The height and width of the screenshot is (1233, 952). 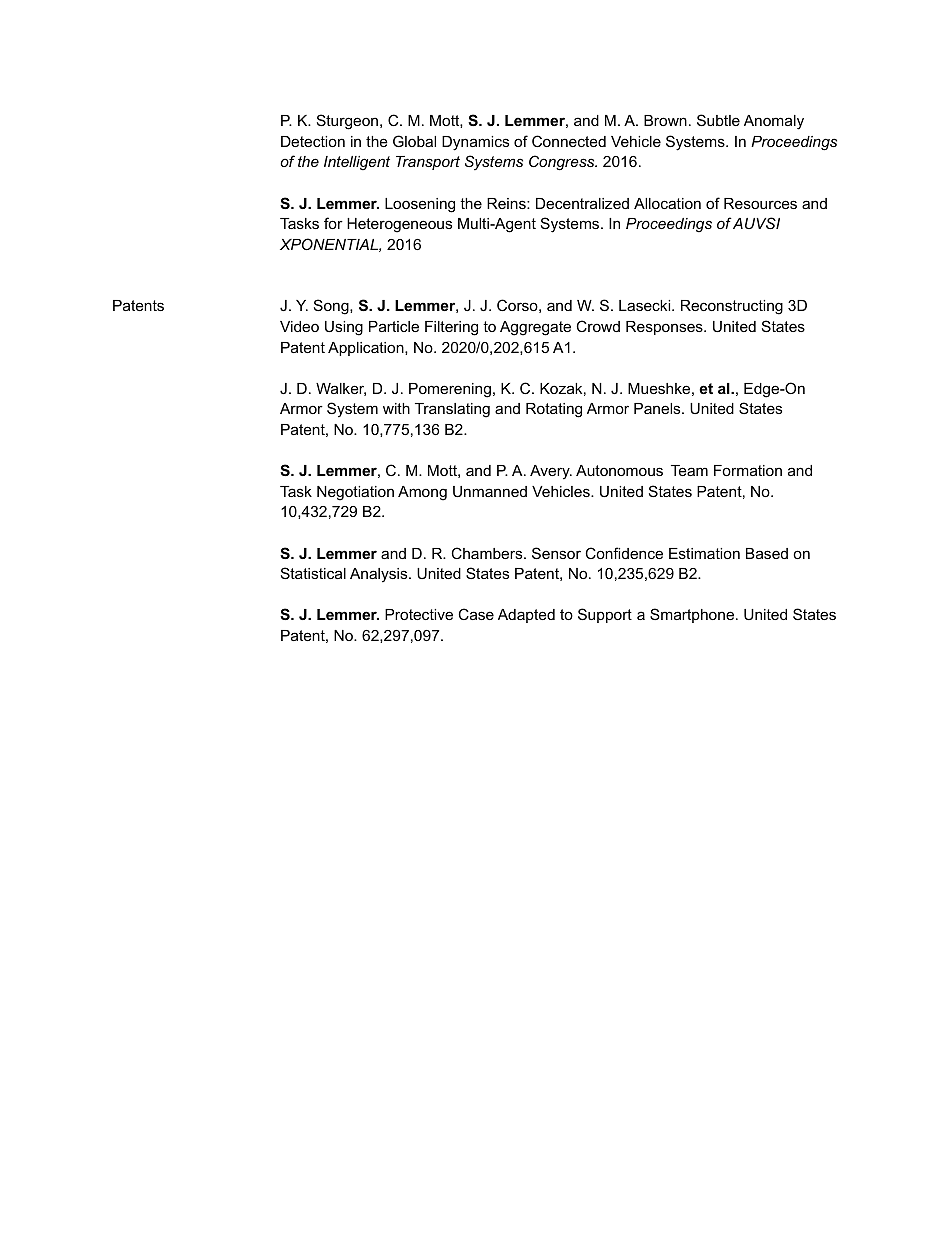 I want to click on Analysis, so click(x=380, y=575).
